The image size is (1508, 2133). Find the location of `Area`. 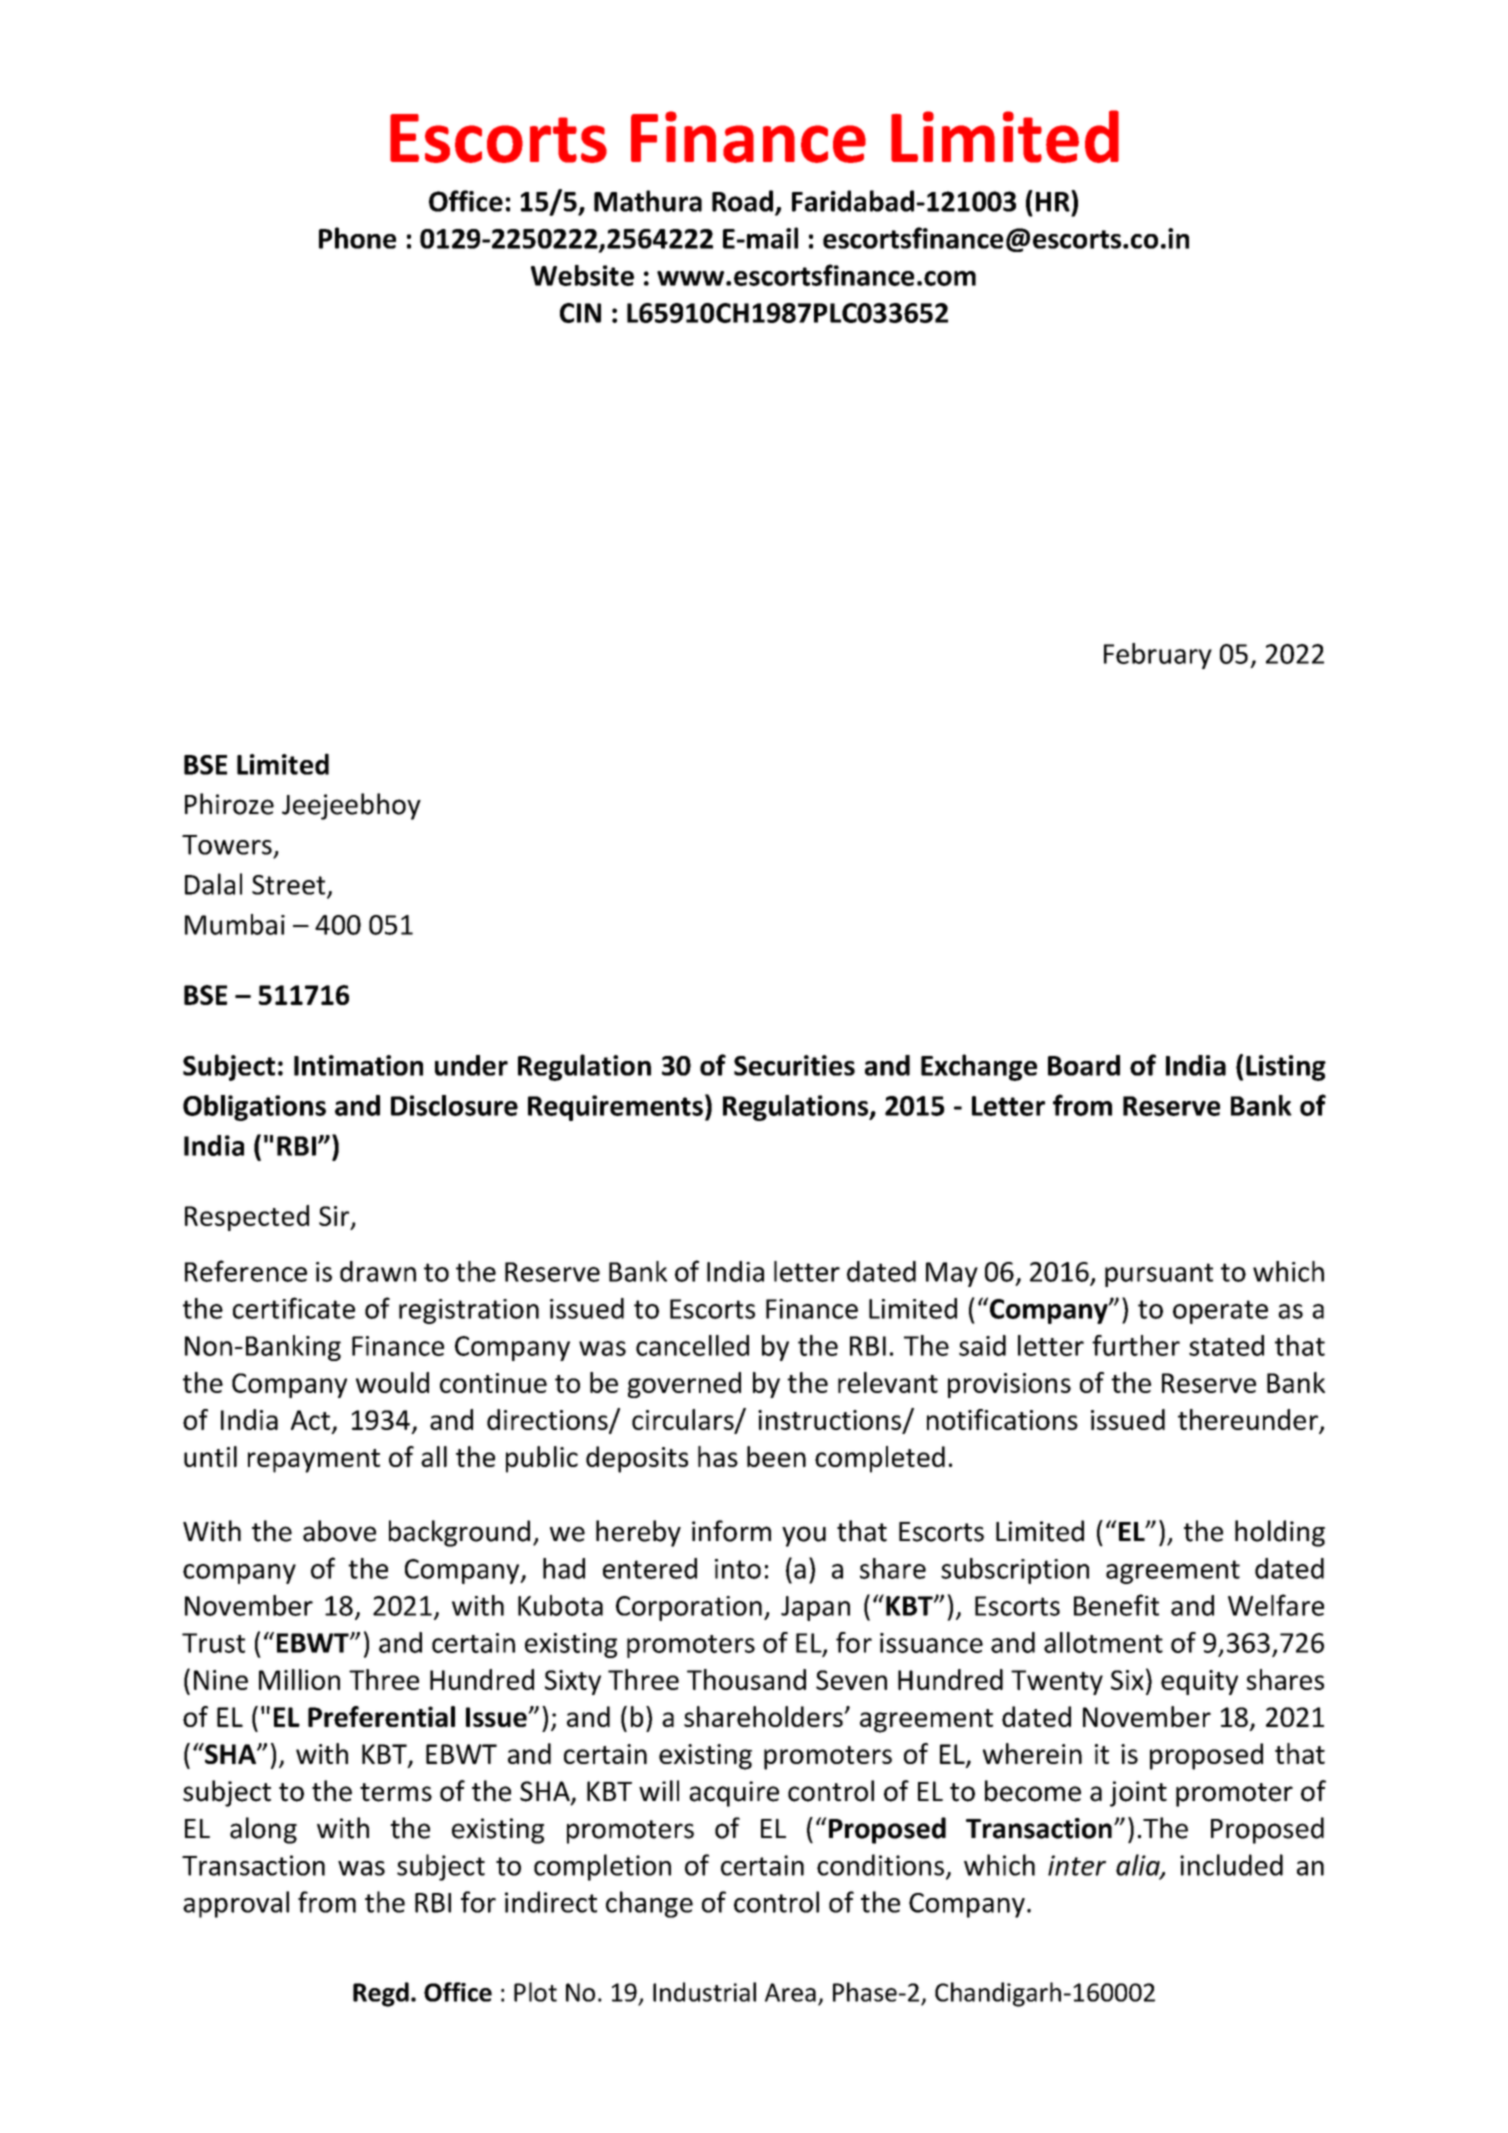

Area is located at coordinates (790, 1992).
